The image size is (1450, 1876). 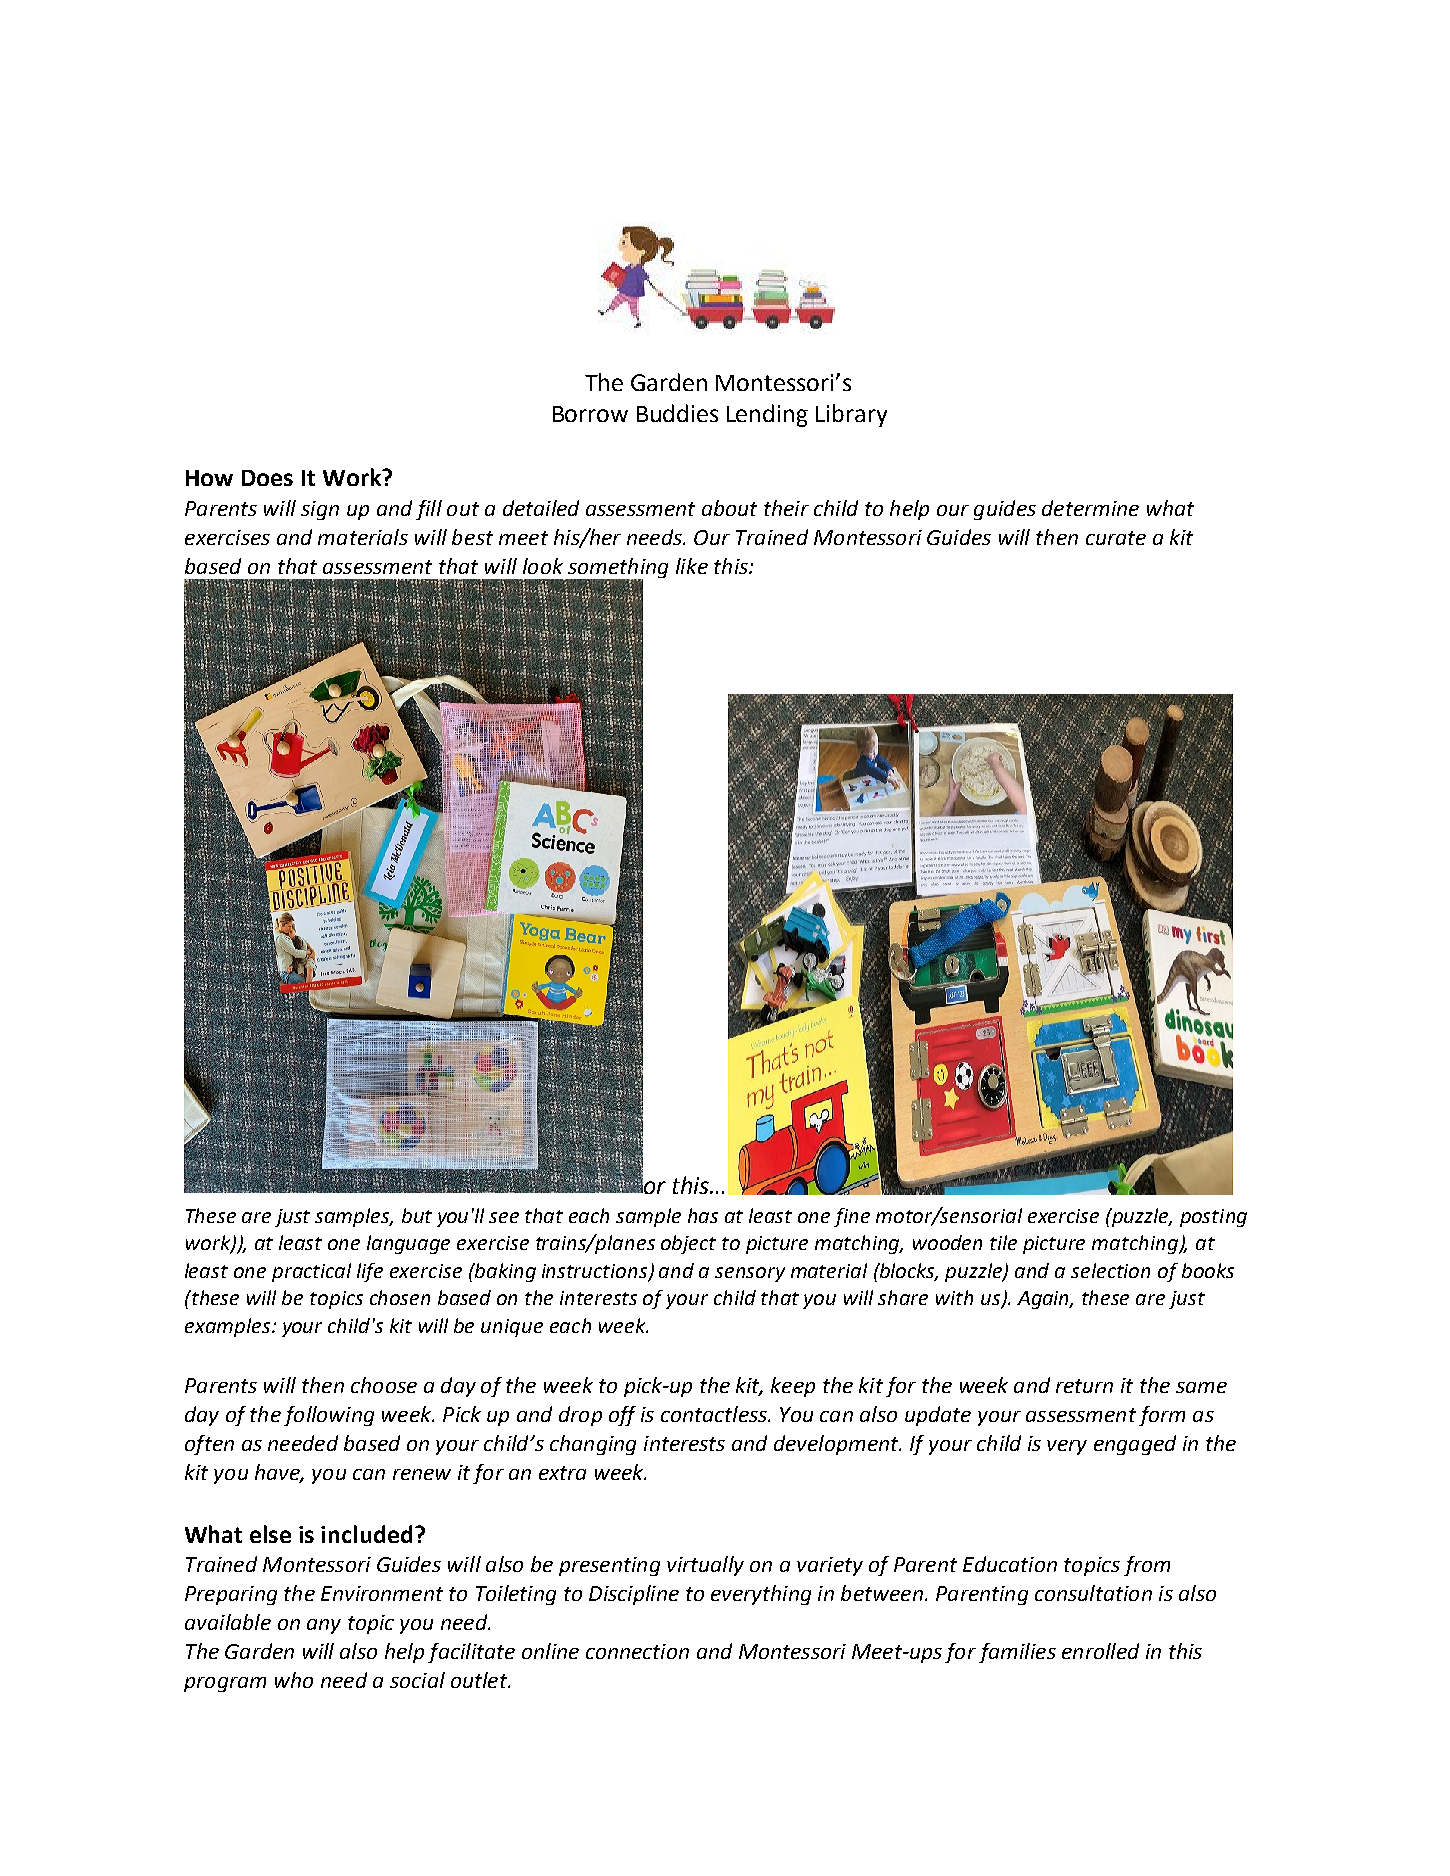 I want to click on object, so click(x=688, y=1244).
